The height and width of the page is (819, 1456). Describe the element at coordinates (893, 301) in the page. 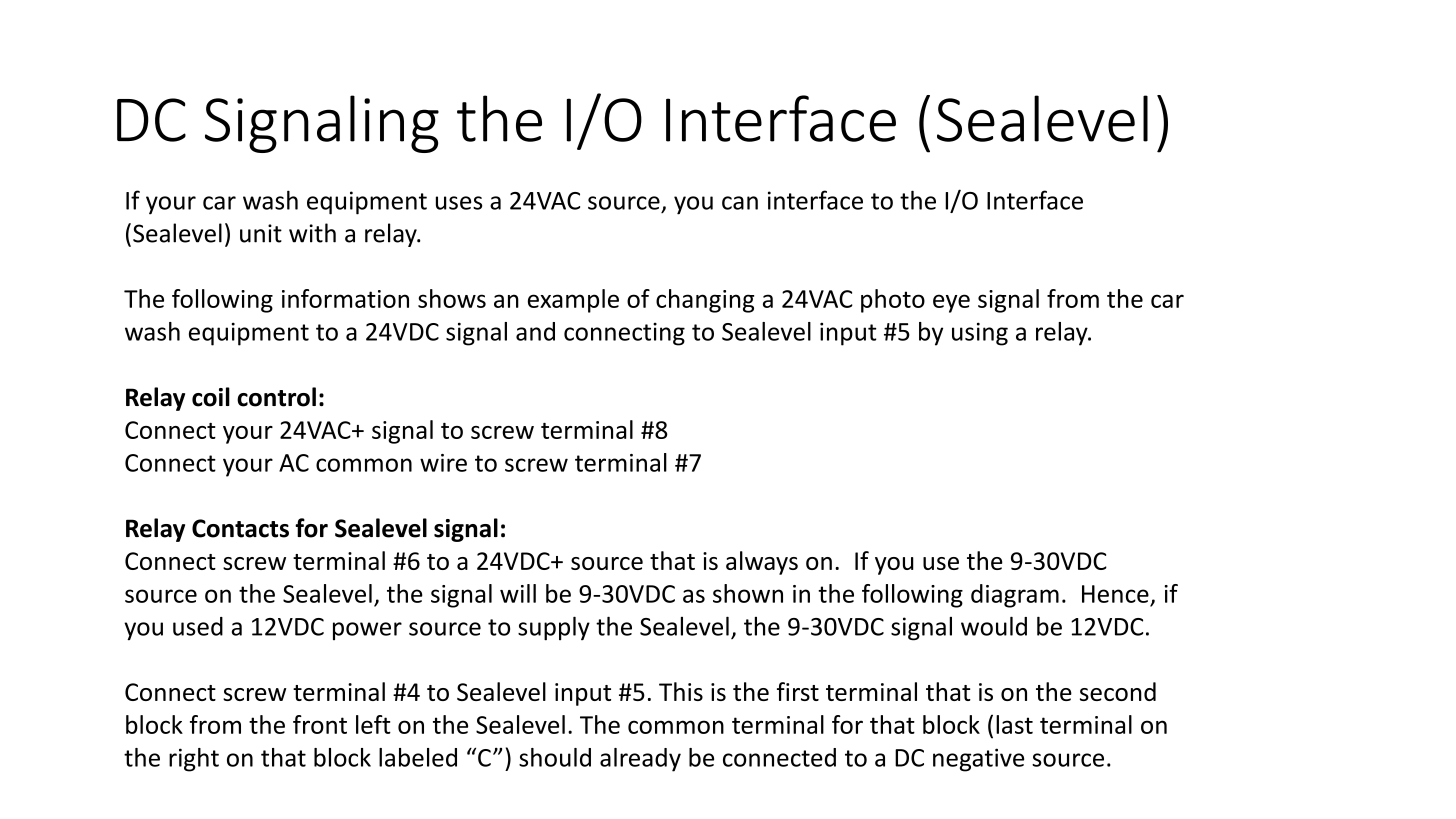

I see `photo` at that location.
